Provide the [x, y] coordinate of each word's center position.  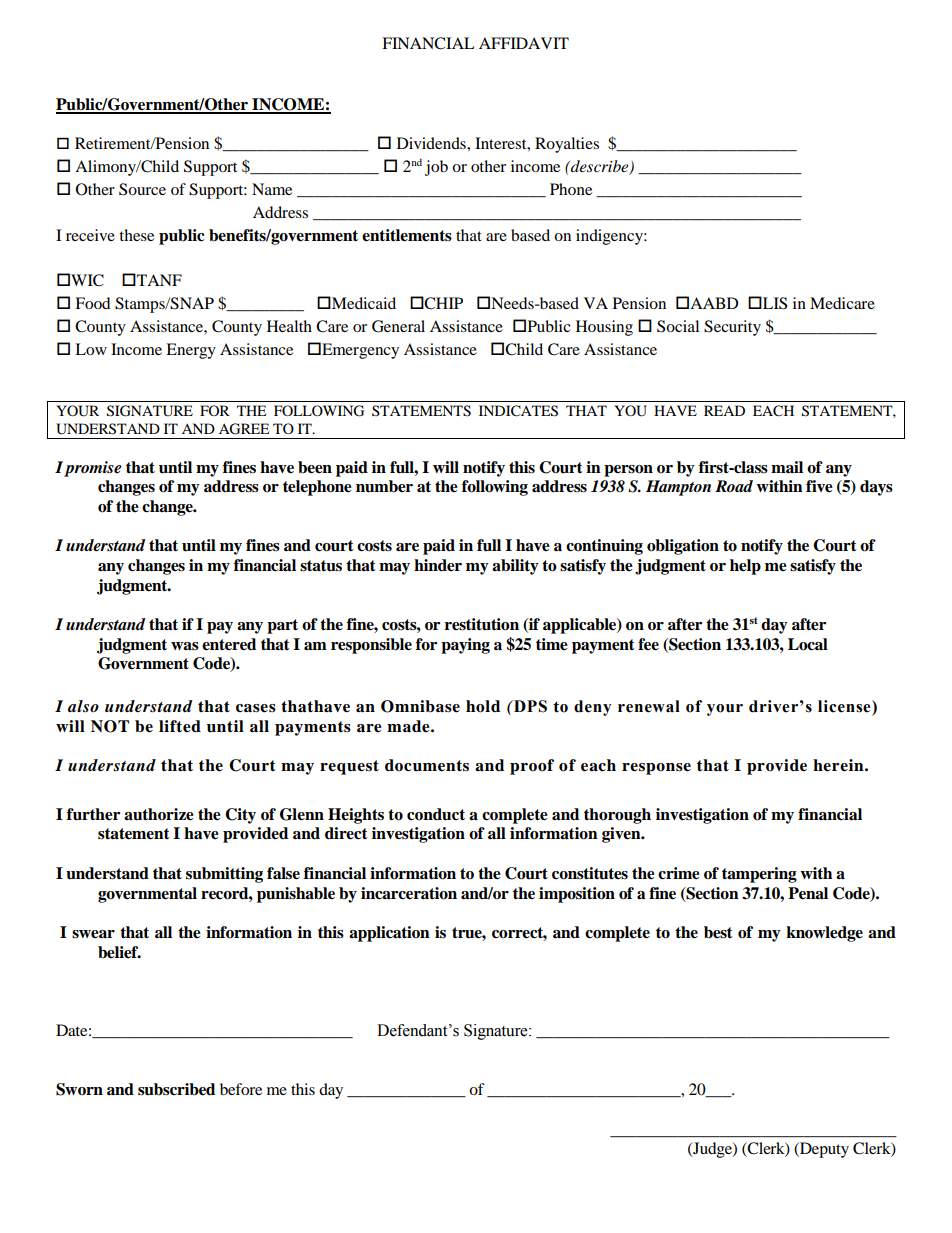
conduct [436, 814]
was [185, 646]
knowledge [824, 934]
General [398, 326]
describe [600, 167]
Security [732, 328]
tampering [759, 875]
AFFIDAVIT [524, 43]
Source [142, 189]
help [745, 567]
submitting [224, 875]
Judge [712, 1150]
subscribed [176, 1089]
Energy [191, 351]
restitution [482, 624]
